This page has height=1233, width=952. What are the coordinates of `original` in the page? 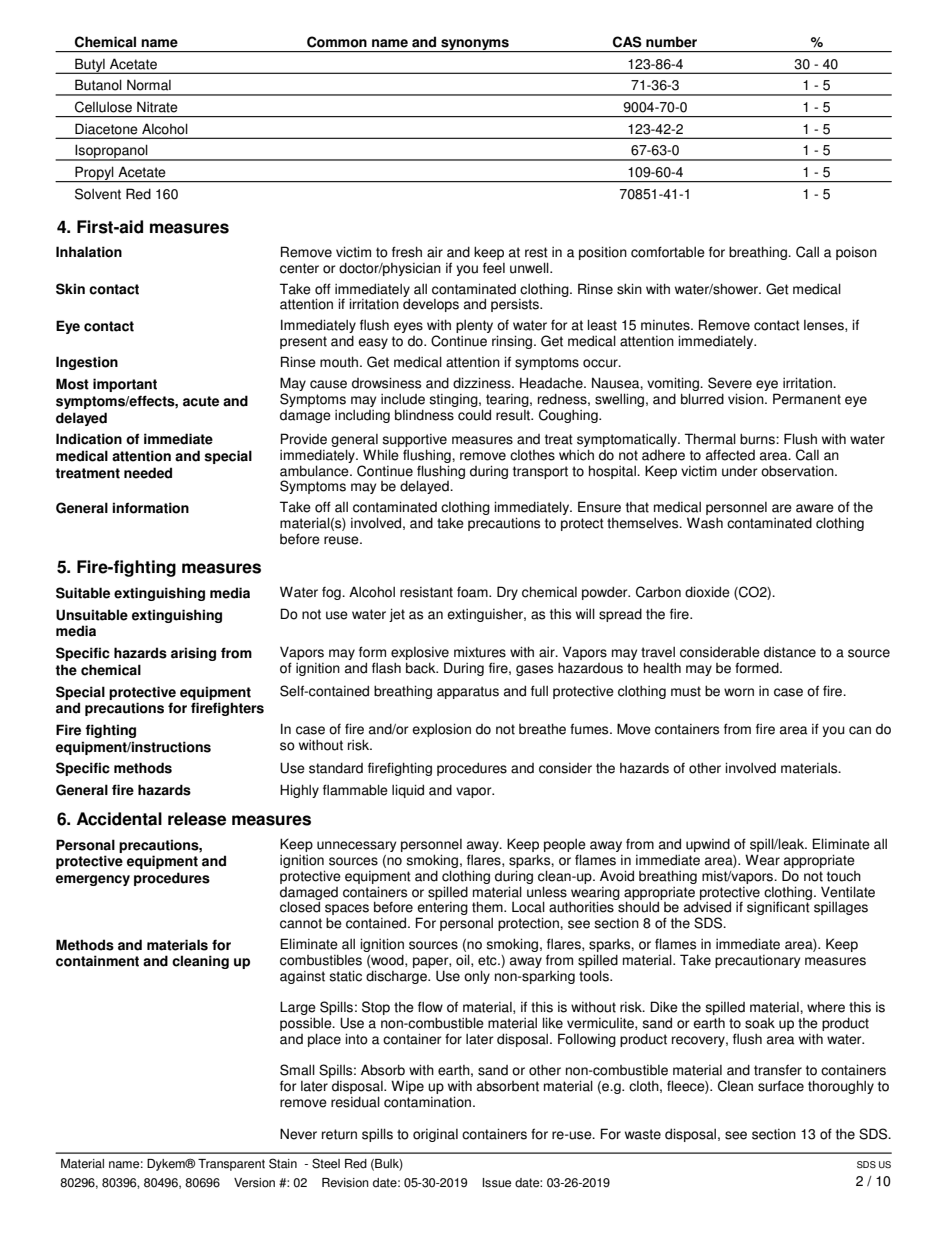 It's located at (435, 1135).
